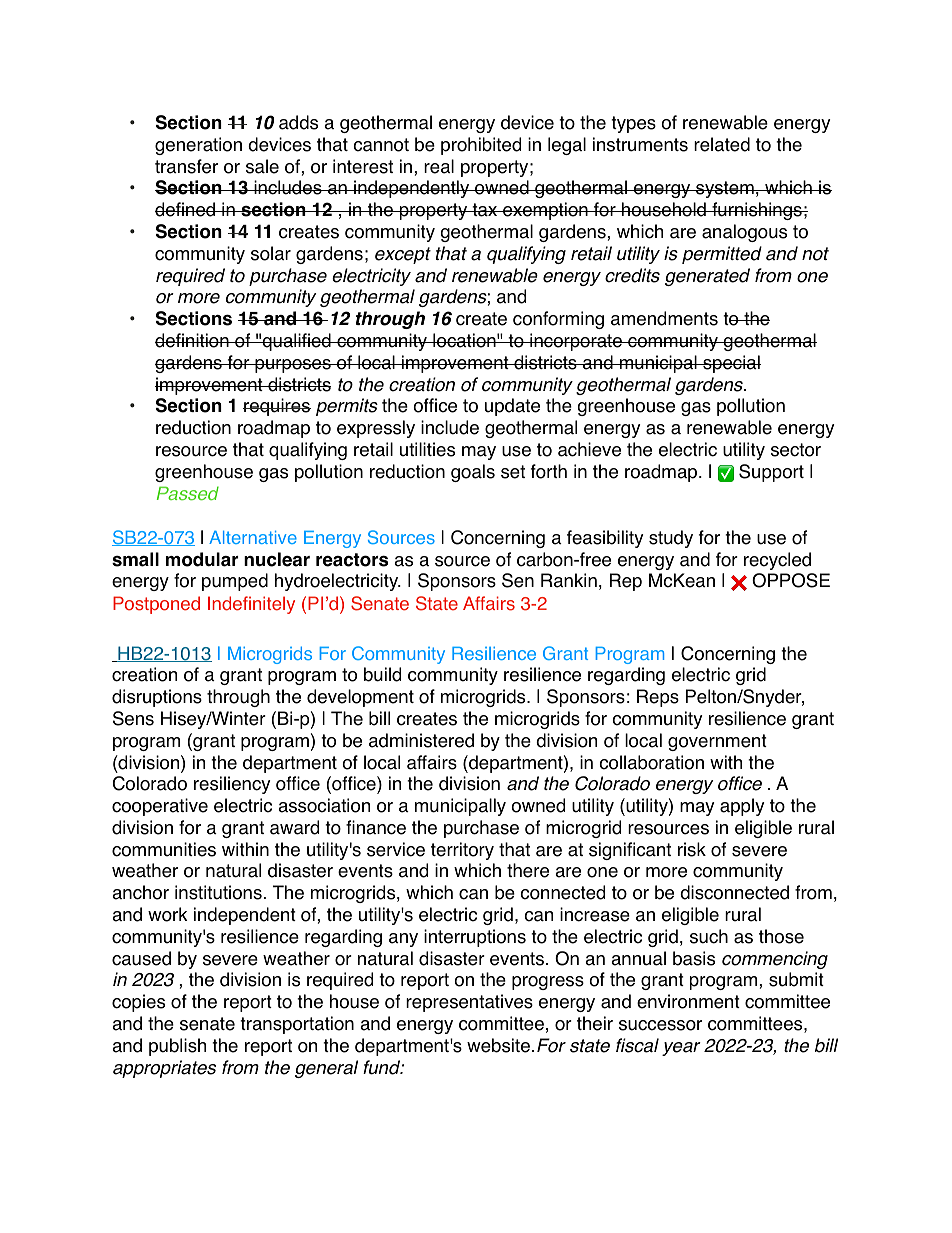 The width and height of the page is (952, 1233). I want to click on OPPOSE, so click(791, 580).
